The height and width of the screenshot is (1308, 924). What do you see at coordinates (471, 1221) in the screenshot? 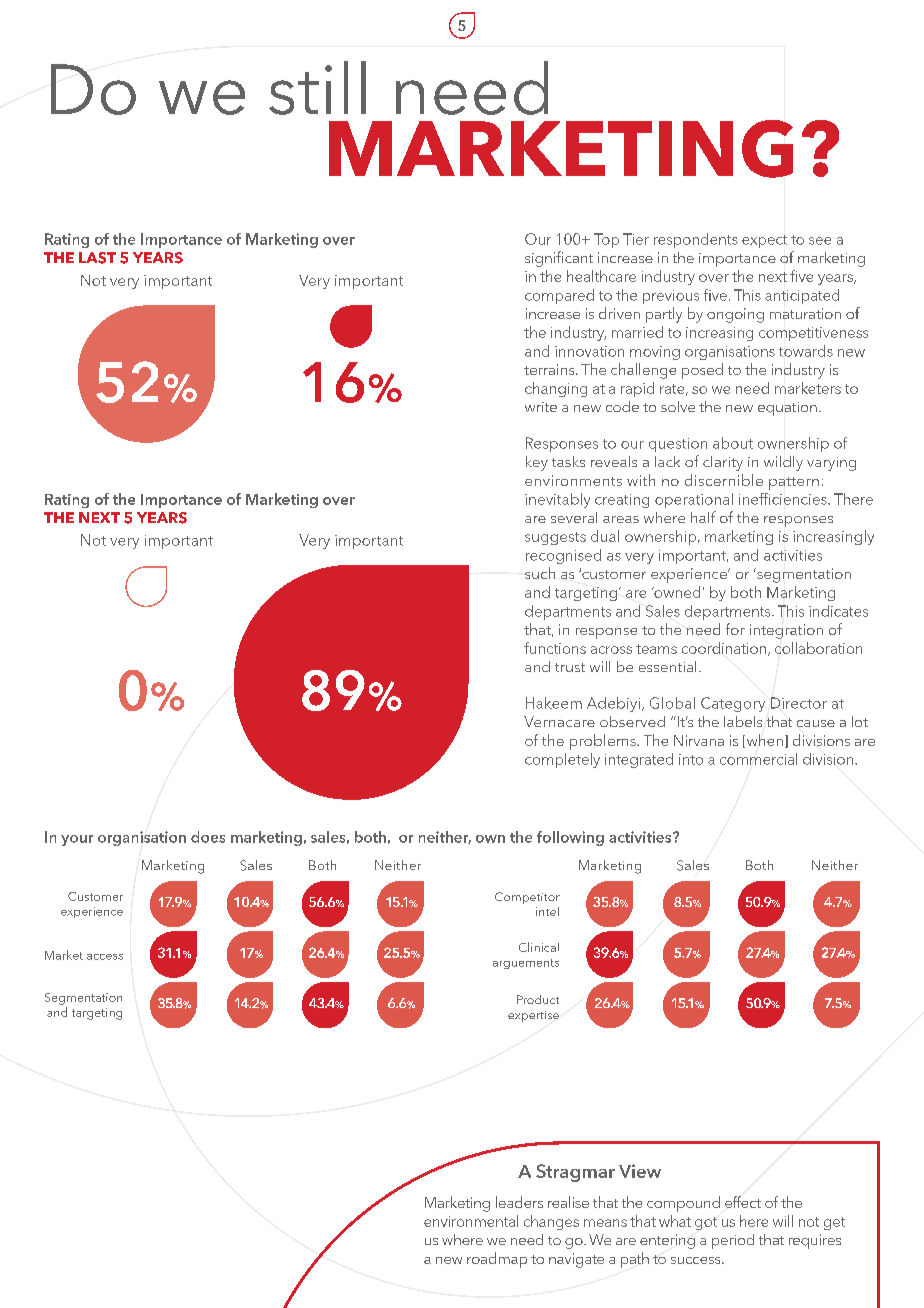
I see `environmental` at bounding box center [471, 1221].
